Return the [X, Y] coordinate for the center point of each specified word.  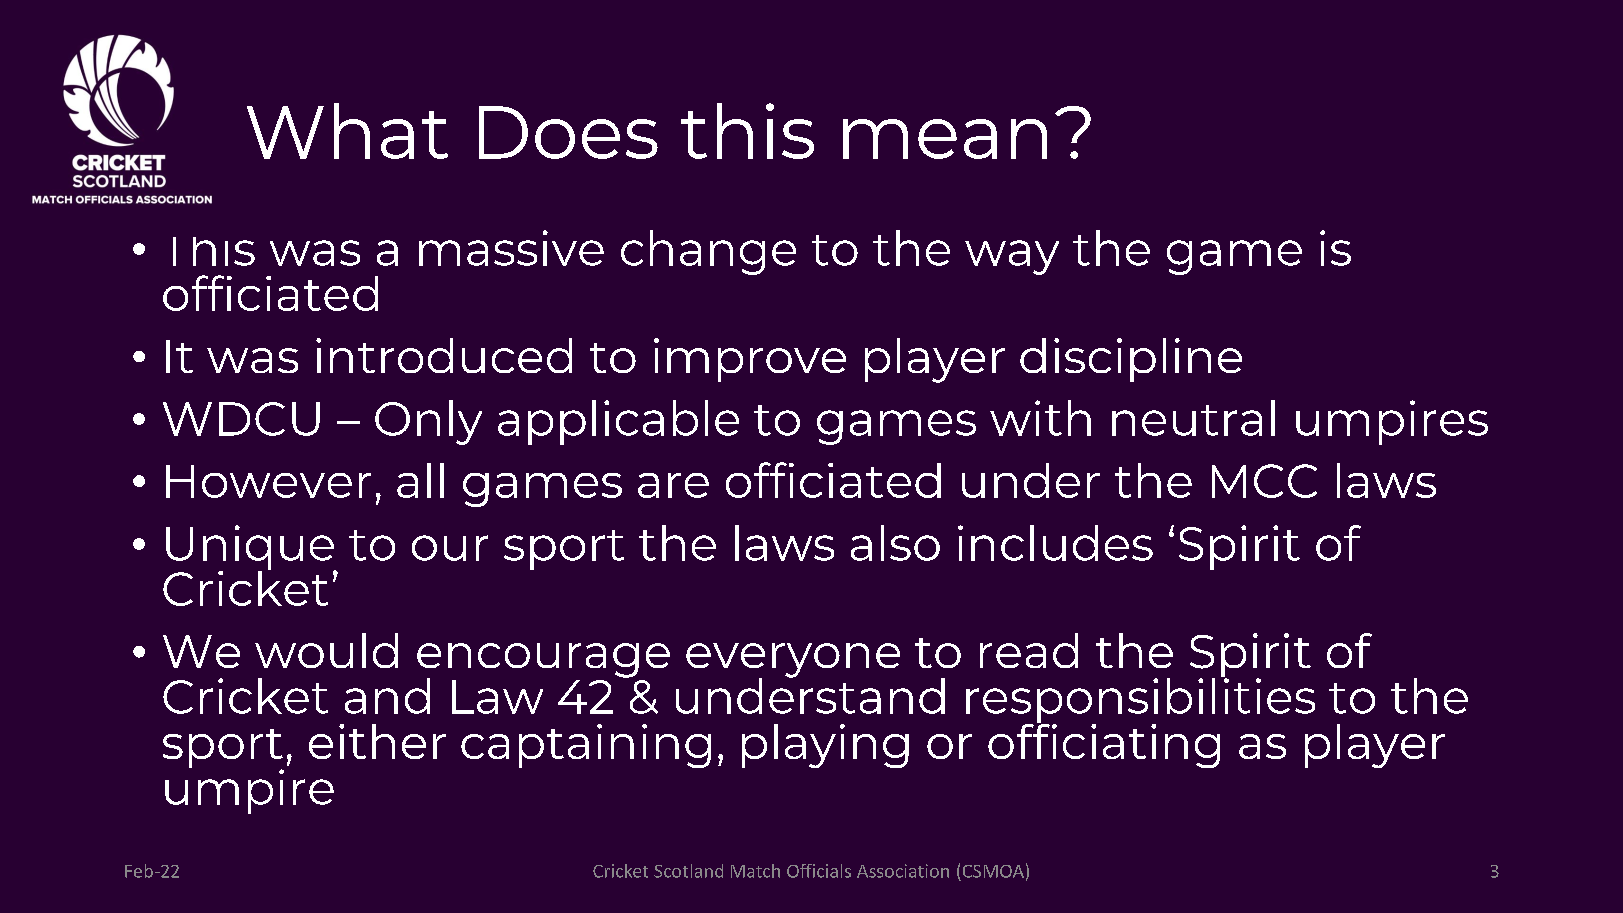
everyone [793, 661]
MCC [1264, 481]
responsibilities [1140, 700]
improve [750, 360]
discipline [1131, 360]
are [673, 485]
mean [945, 139]
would [326, 650]
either [377, 741]
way [1012, 257]
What [347, 131]
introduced [444, 355]
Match [755, 871]
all [420, 480]
